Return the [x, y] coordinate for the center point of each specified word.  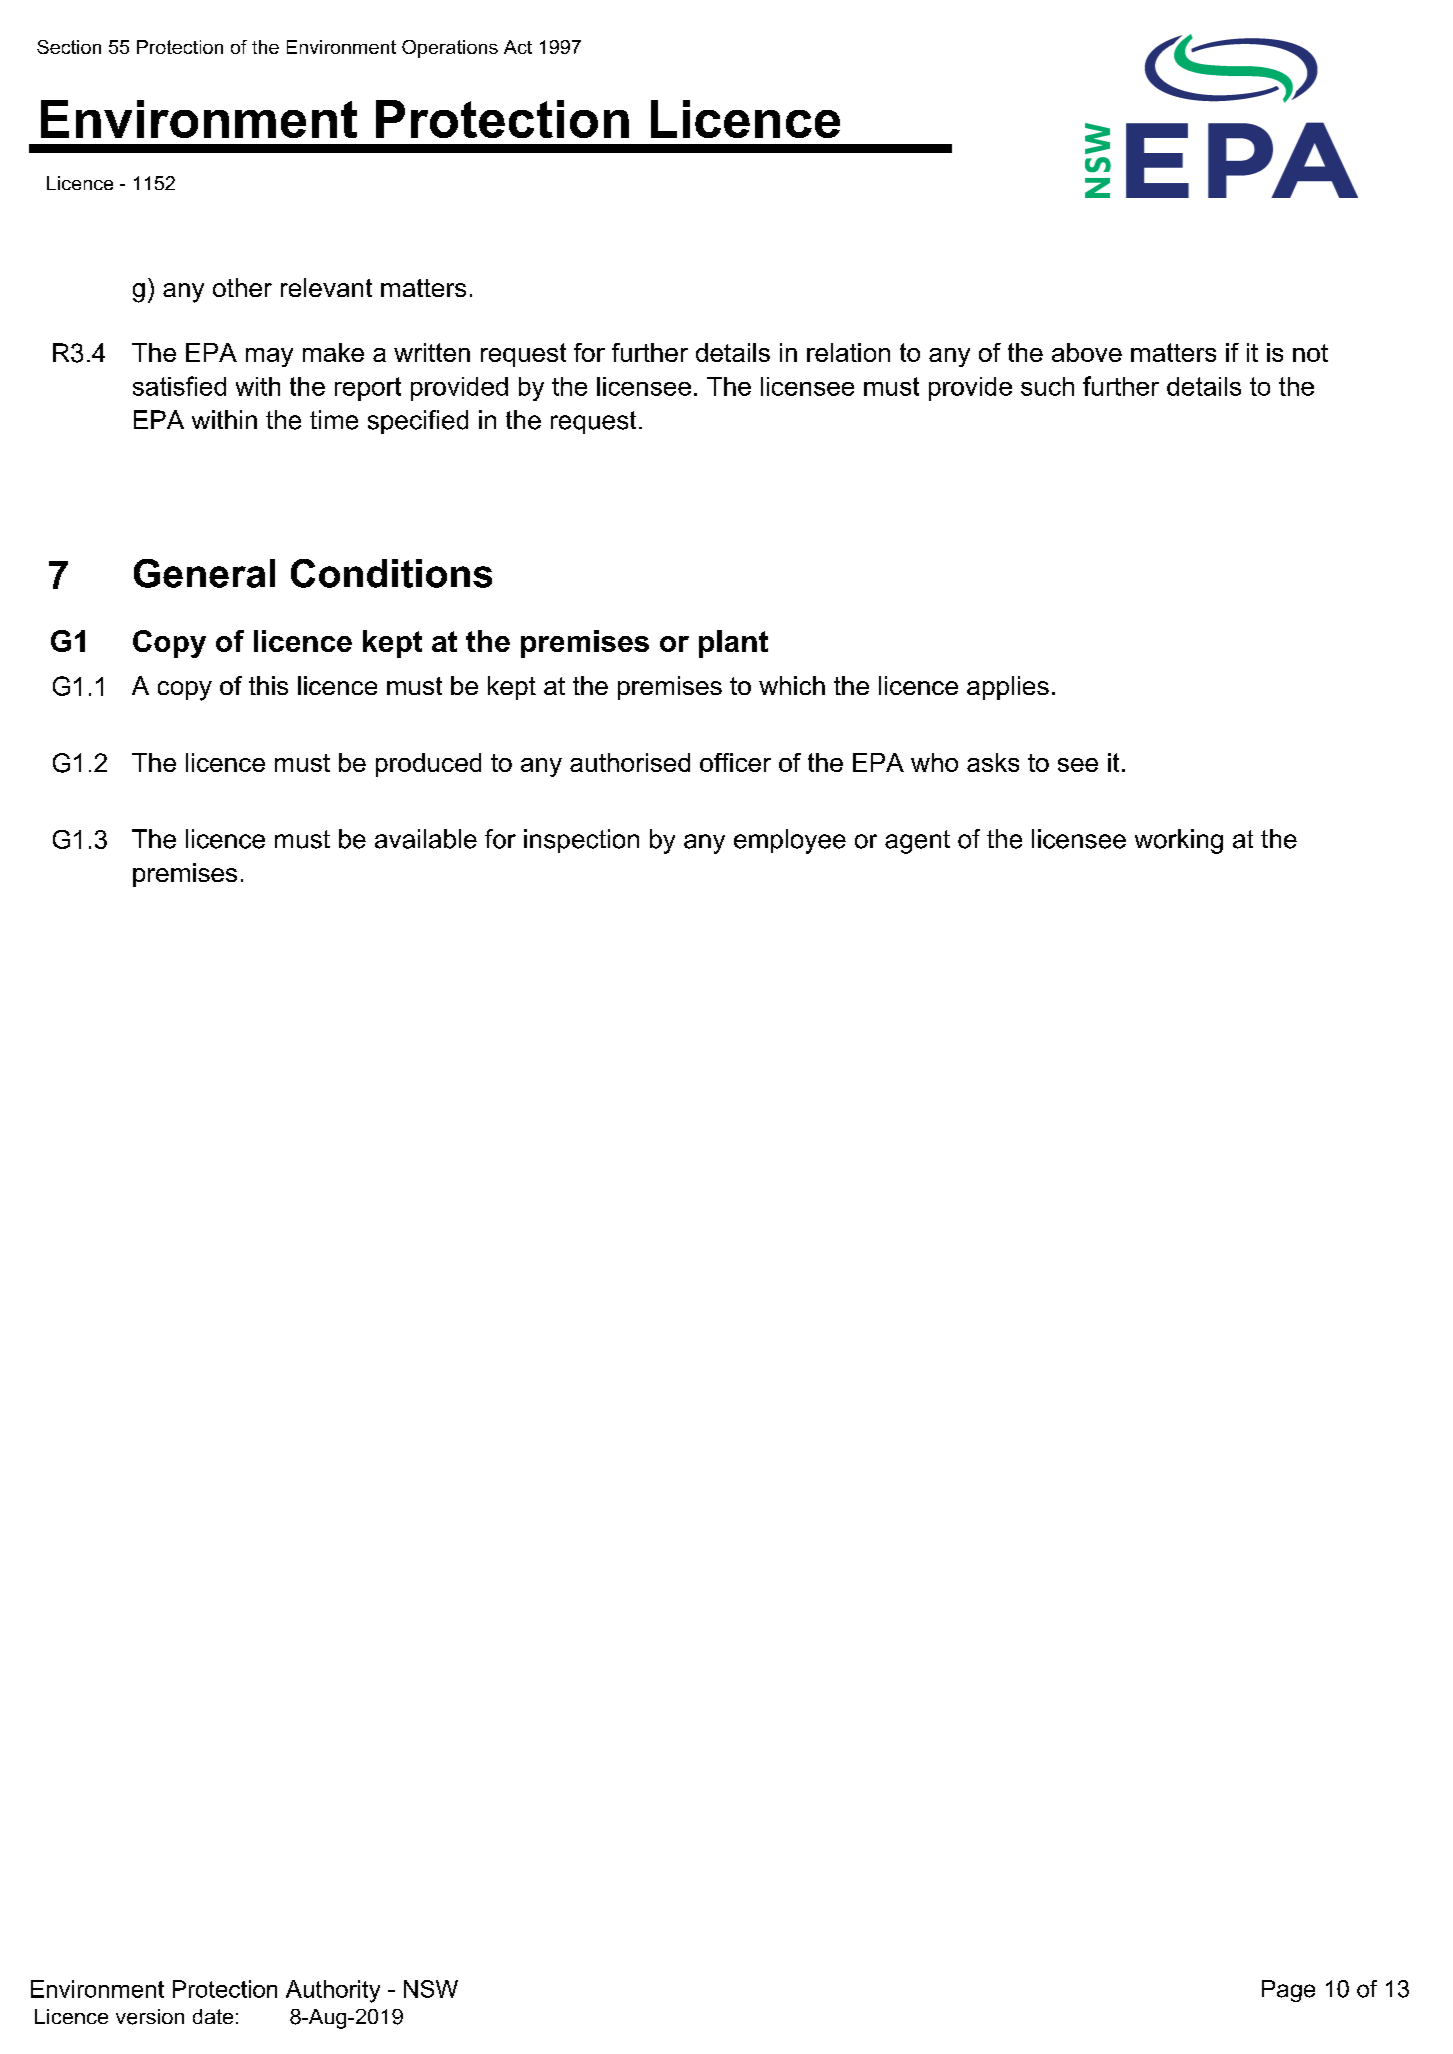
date [213, 2016]
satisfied [179, 386]
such [1047, 386]
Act [518, 47]
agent [917, 842]
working [1179, 841]
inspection [581, 841]
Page [1288, 1991]
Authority [333, 1991]
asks [993, 762]
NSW [431, 1989]
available [426, 839]
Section [69, 47]
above [1087, 352]
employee [790, 841]
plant [733, 644]
